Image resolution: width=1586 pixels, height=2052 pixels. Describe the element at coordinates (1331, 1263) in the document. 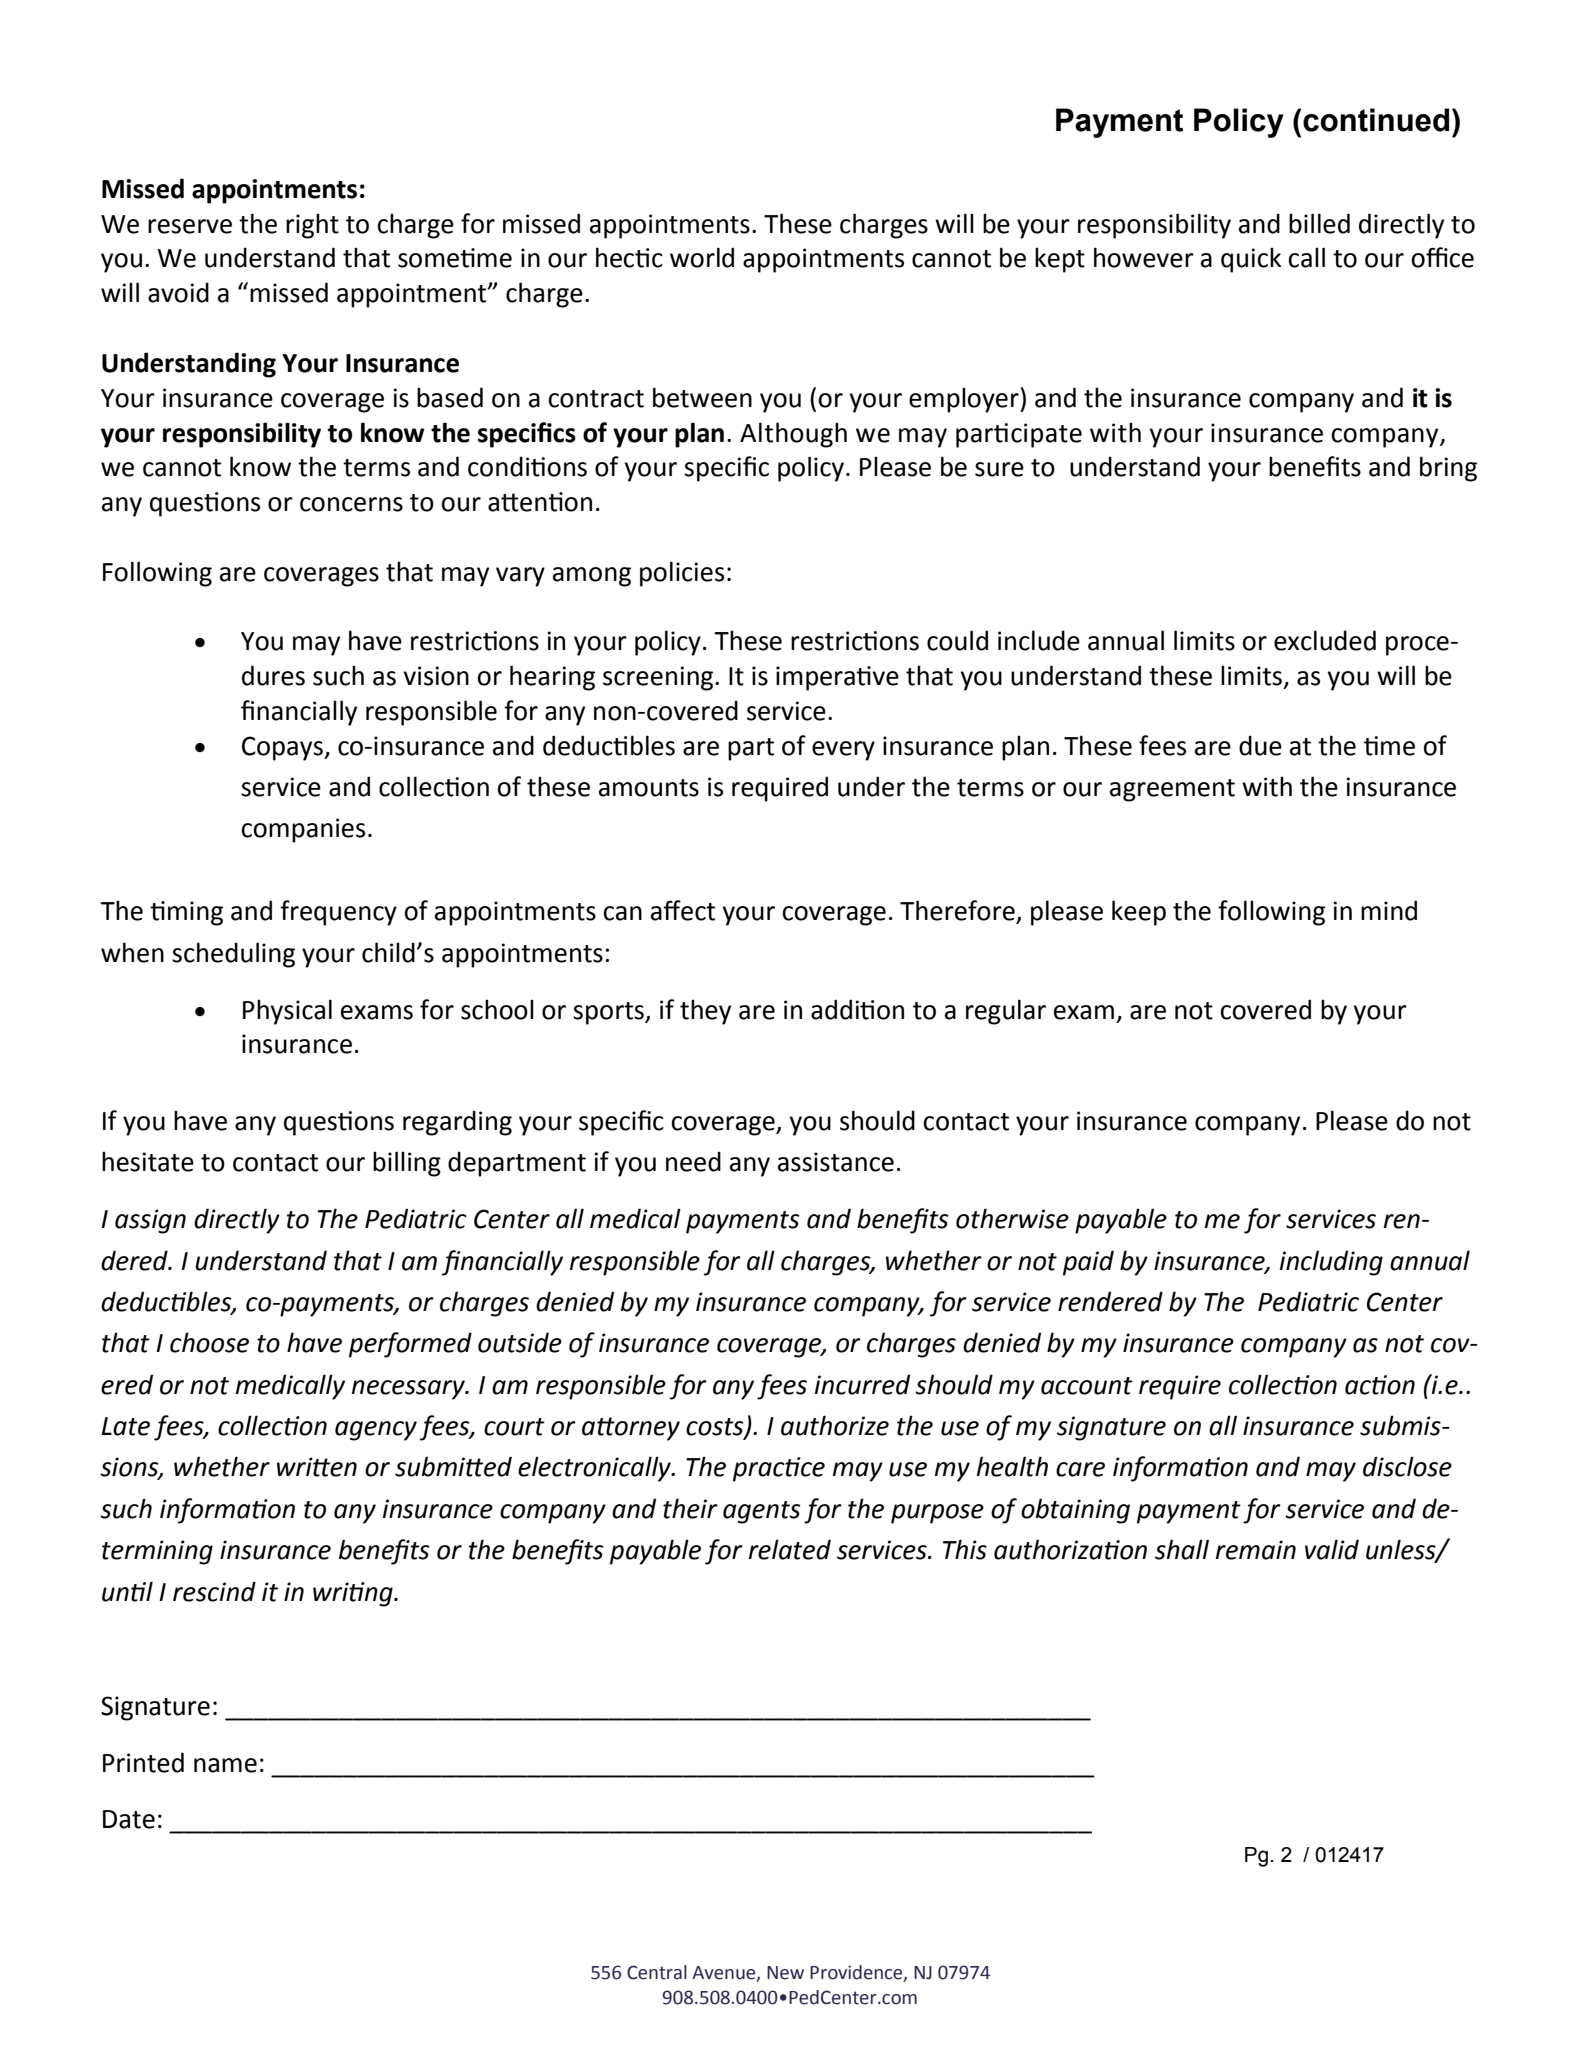

I see `including` at that location.
